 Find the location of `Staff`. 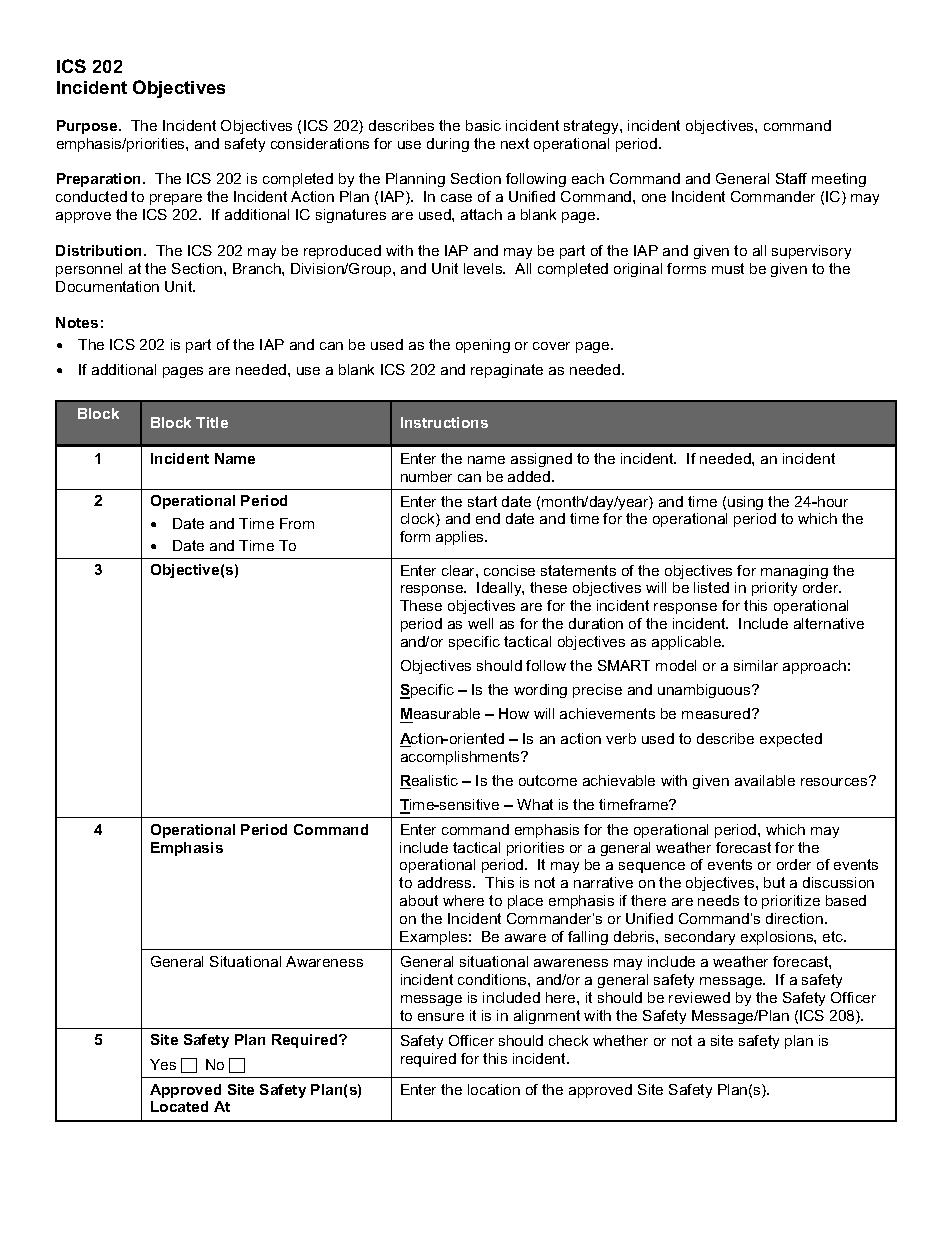

Staff is located at coordinates (791, 178).
